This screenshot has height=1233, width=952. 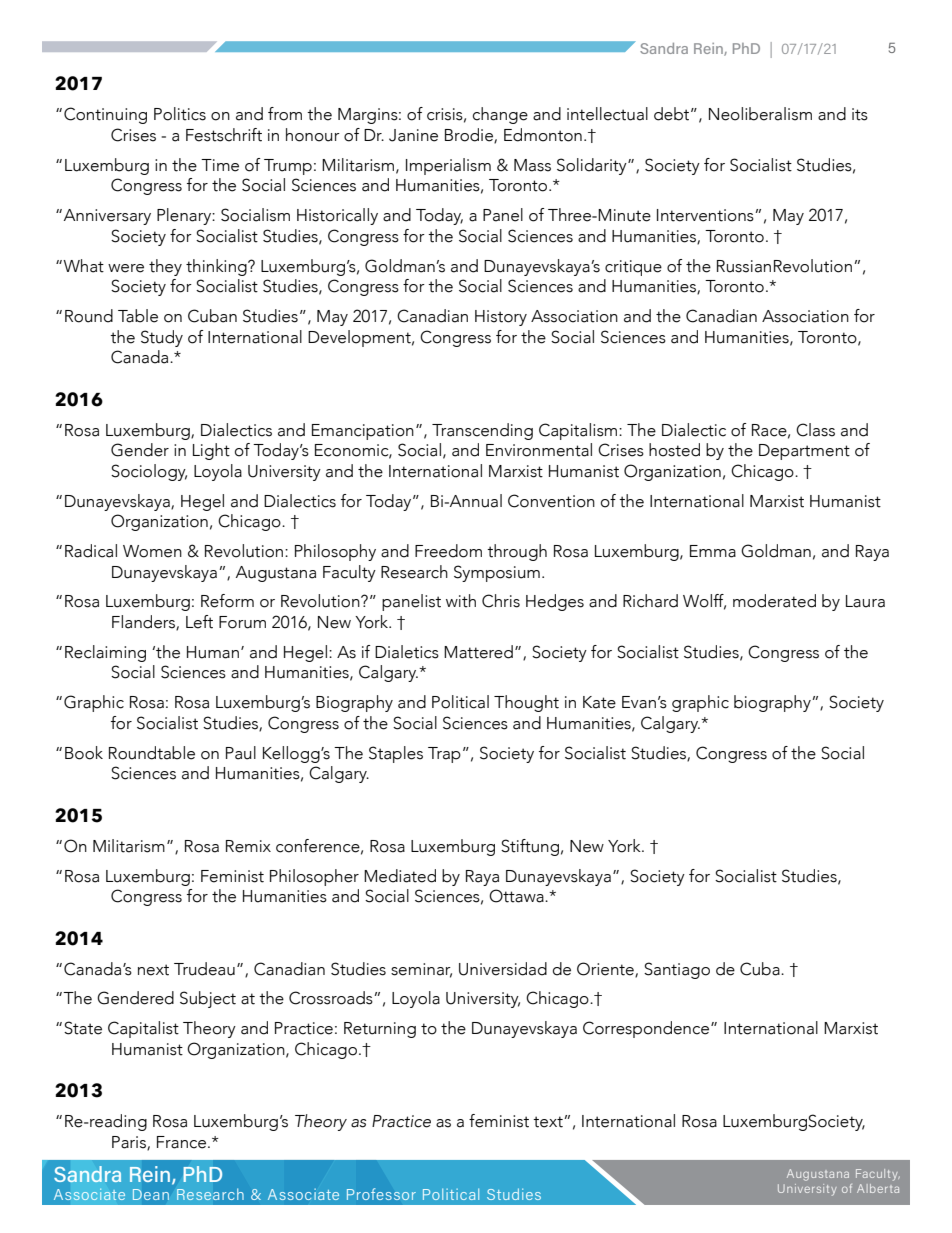 I want to click on Ottawa, so click(x=517, y=896).
